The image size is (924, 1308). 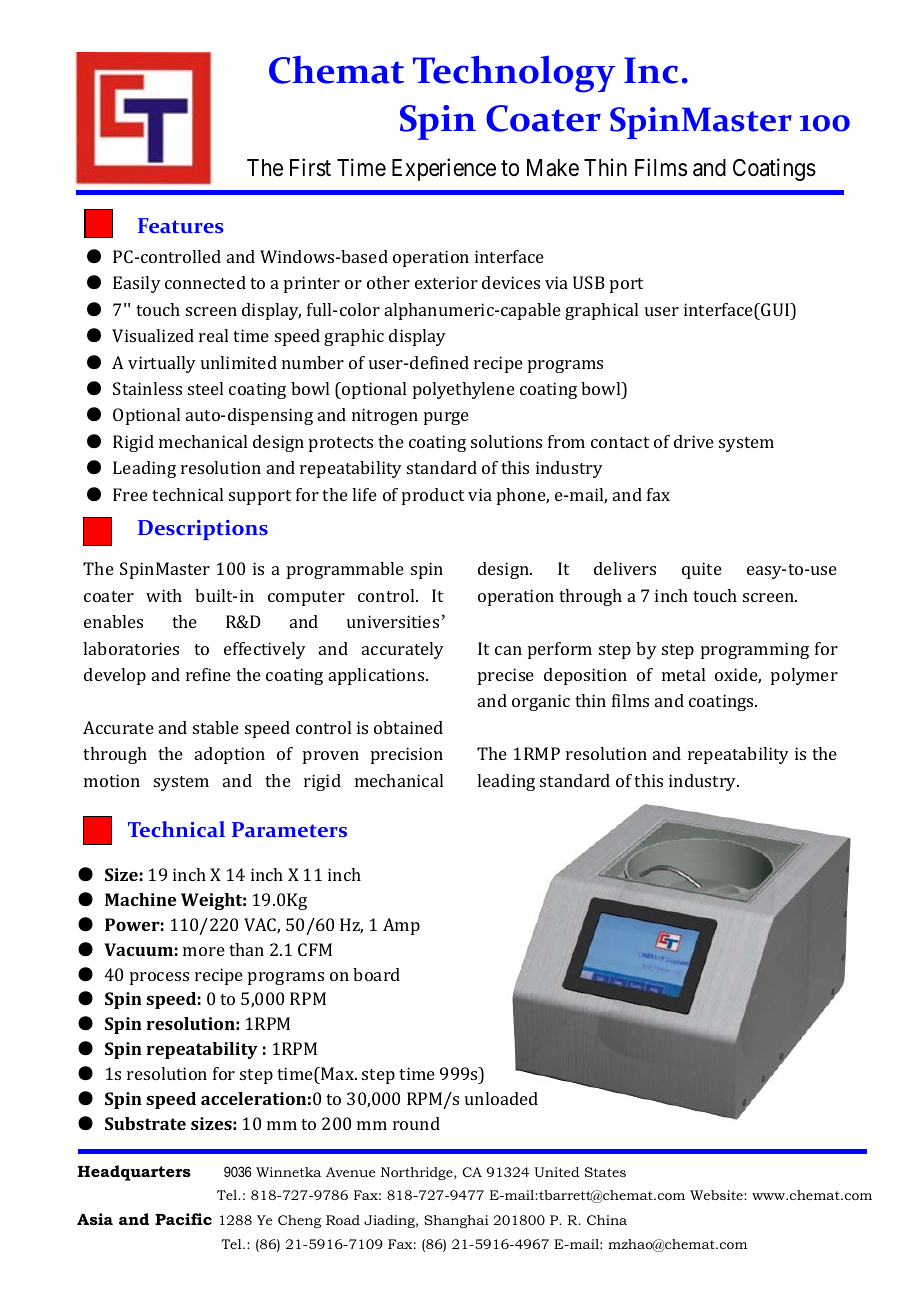 I want to click on Website, so click(x=717, y=1195).
